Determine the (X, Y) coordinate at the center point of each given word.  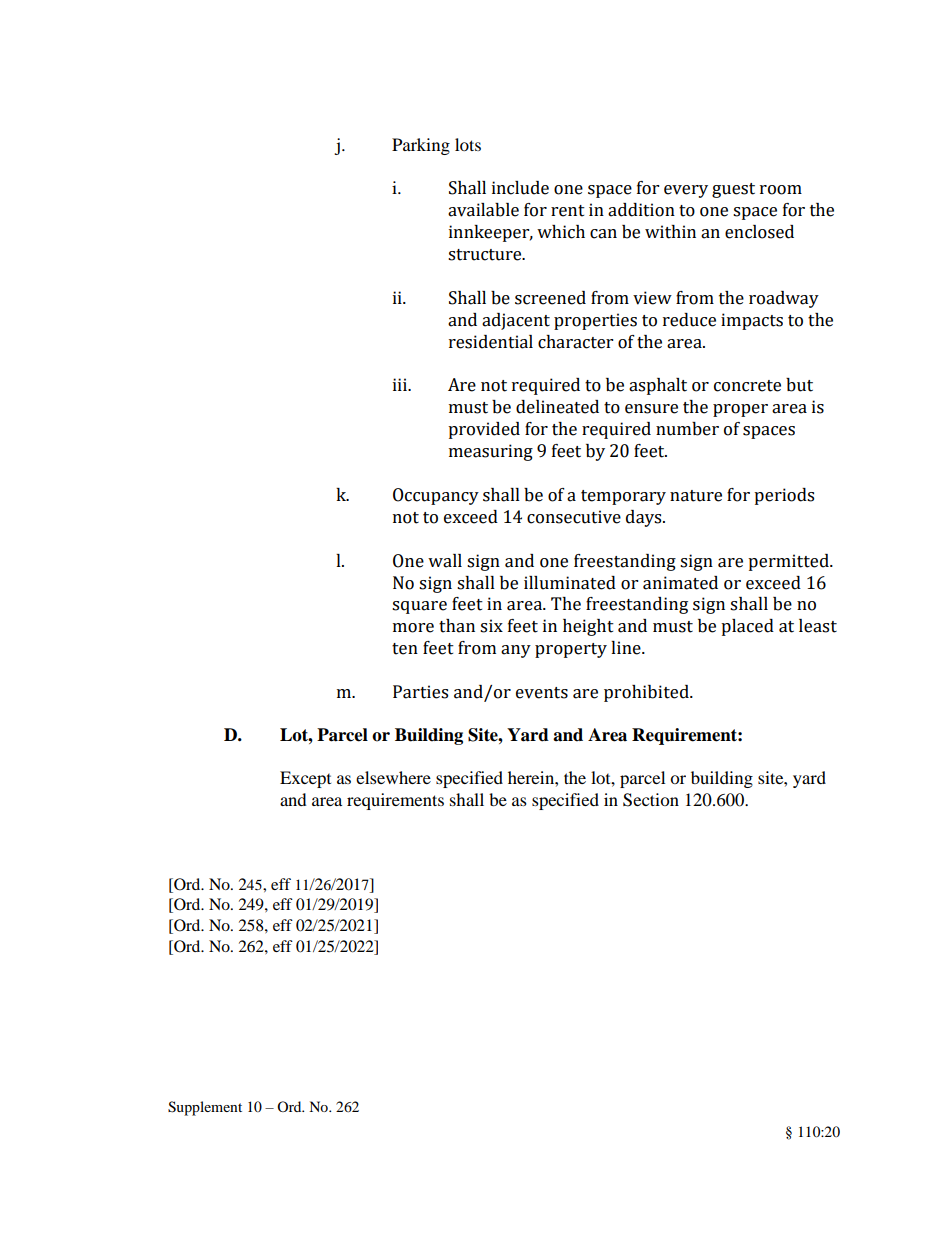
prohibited (647, 693)
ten (405, 649)
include (520, 188)
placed (747, 627)
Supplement (205, 1108)
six (491, 626)
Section (651, 800)
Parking (421, 146)
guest (733, 190)
